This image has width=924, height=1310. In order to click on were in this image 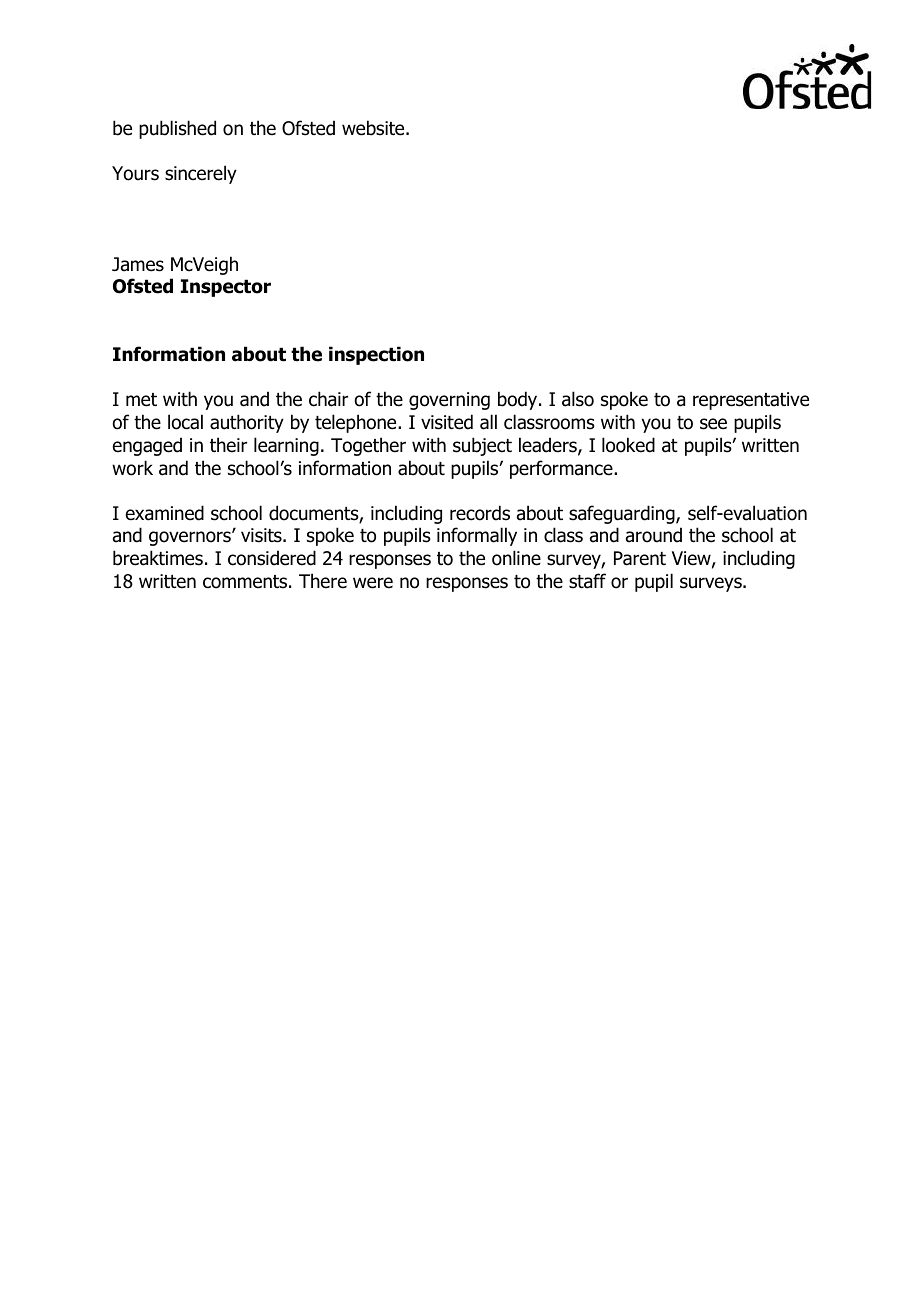, I will do `click(373, 583)`.
